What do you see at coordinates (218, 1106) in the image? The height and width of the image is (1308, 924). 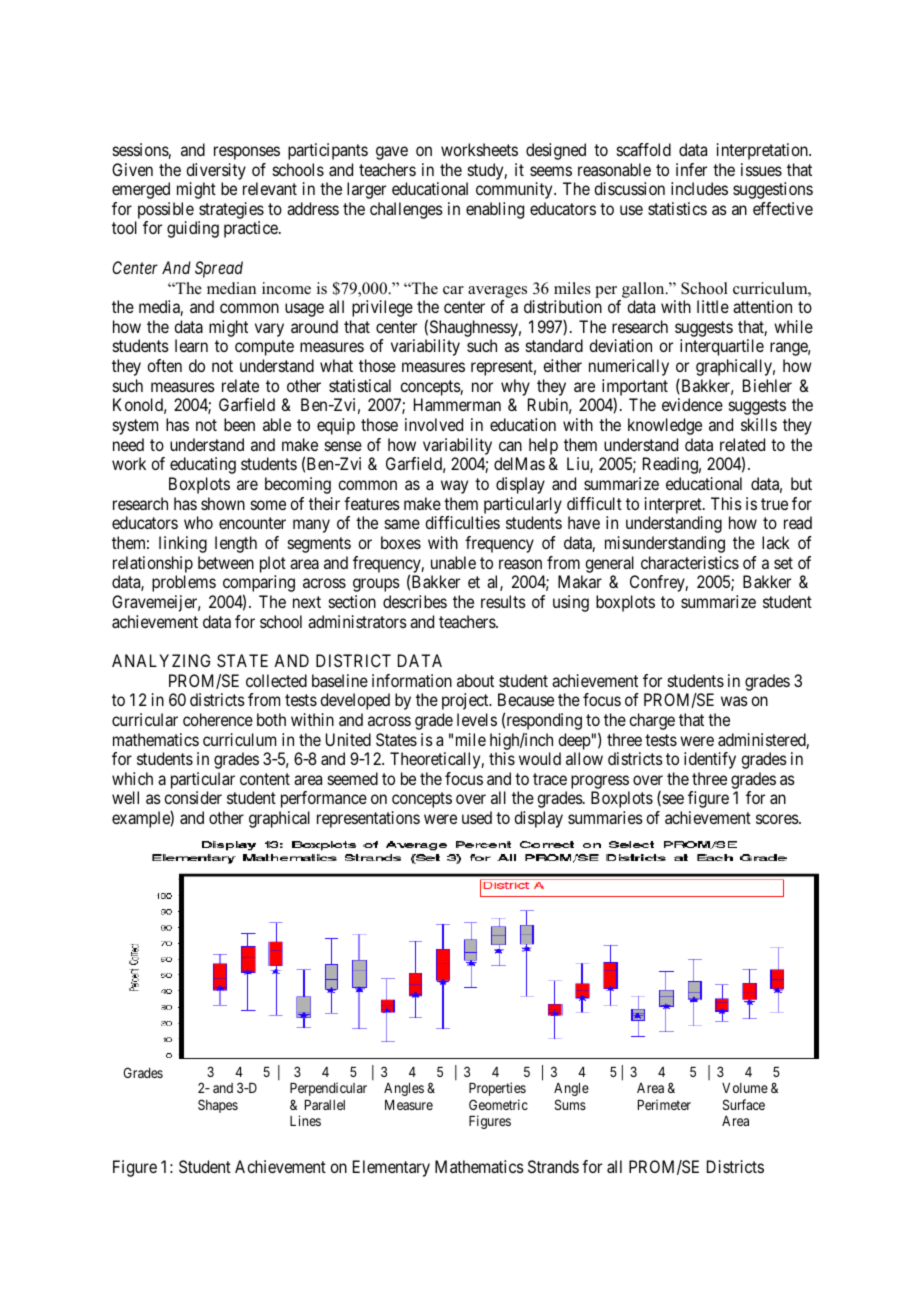 I see `Shapes` at bounding box center [218, 1106].
